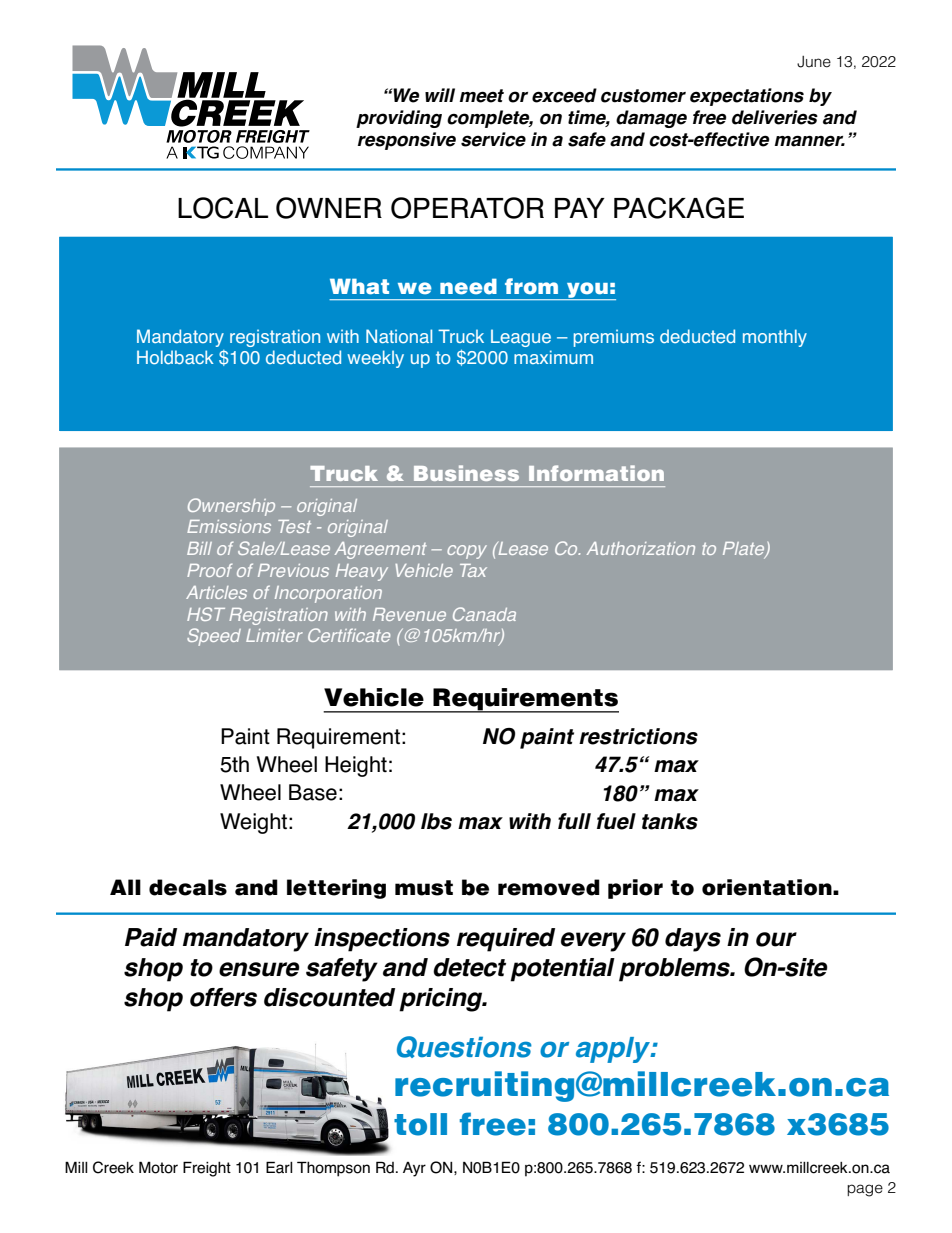 The width and height of the page is (952, 1233). I want to click on Authorization, so click(641, 548).
